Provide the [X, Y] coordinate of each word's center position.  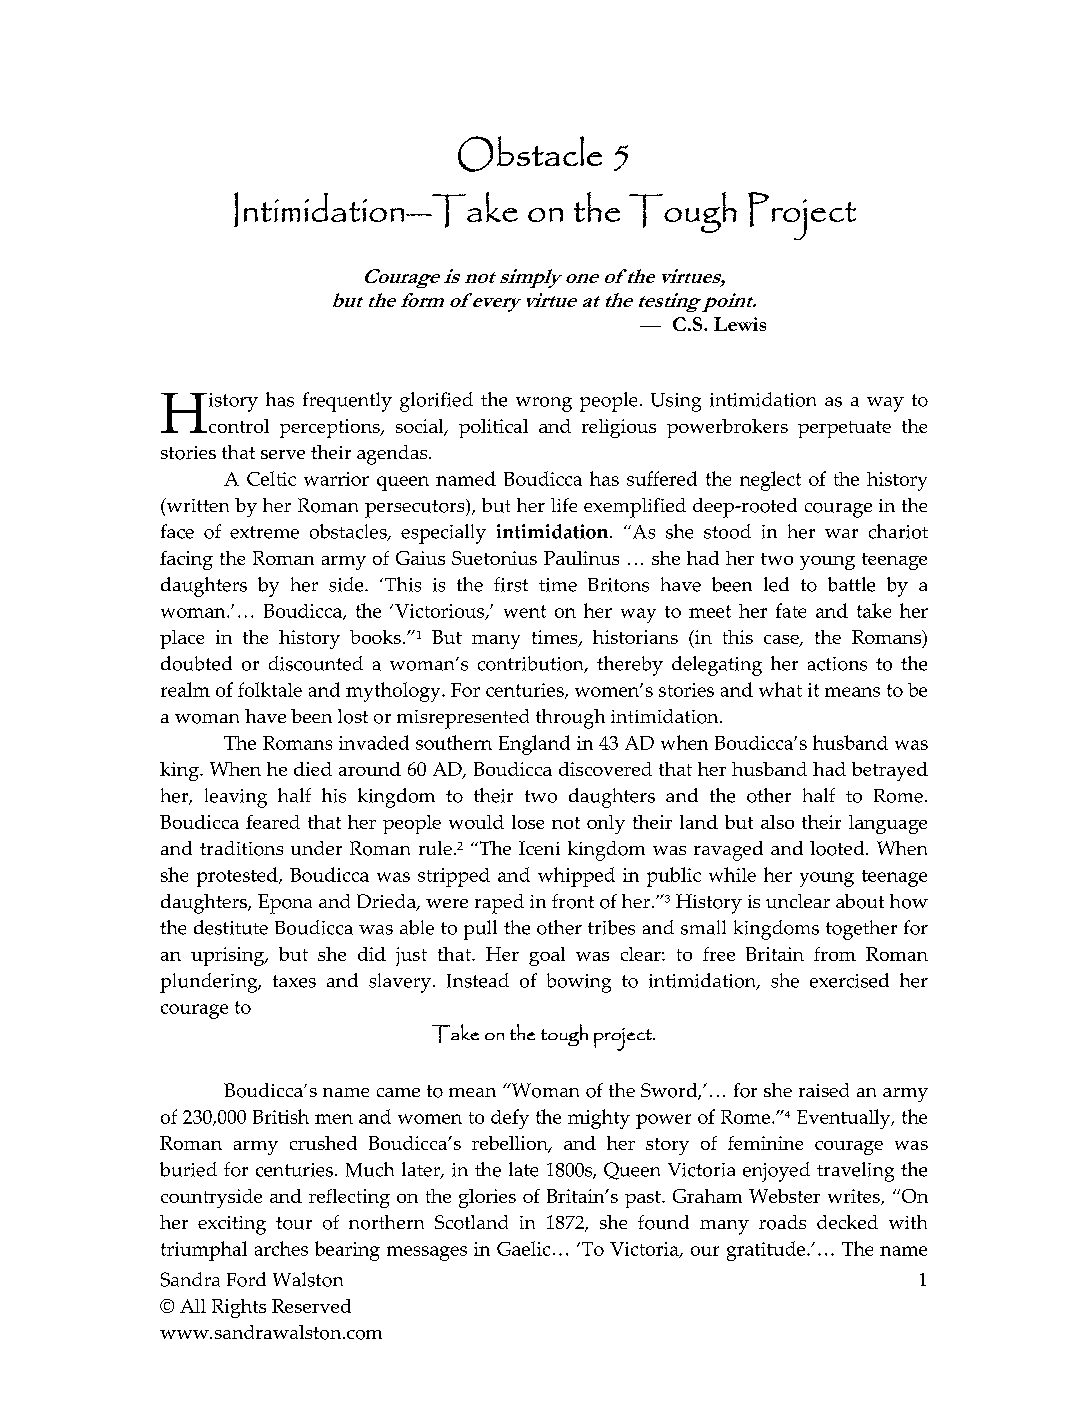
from [835, 954]
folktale [270, 689]
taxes [294, 981]
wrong [544, 404]
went [525, 611]
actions [837, 664]
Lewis [740, 324]
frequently [347, 402]
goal [547, 956]
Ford [246, 1279]
